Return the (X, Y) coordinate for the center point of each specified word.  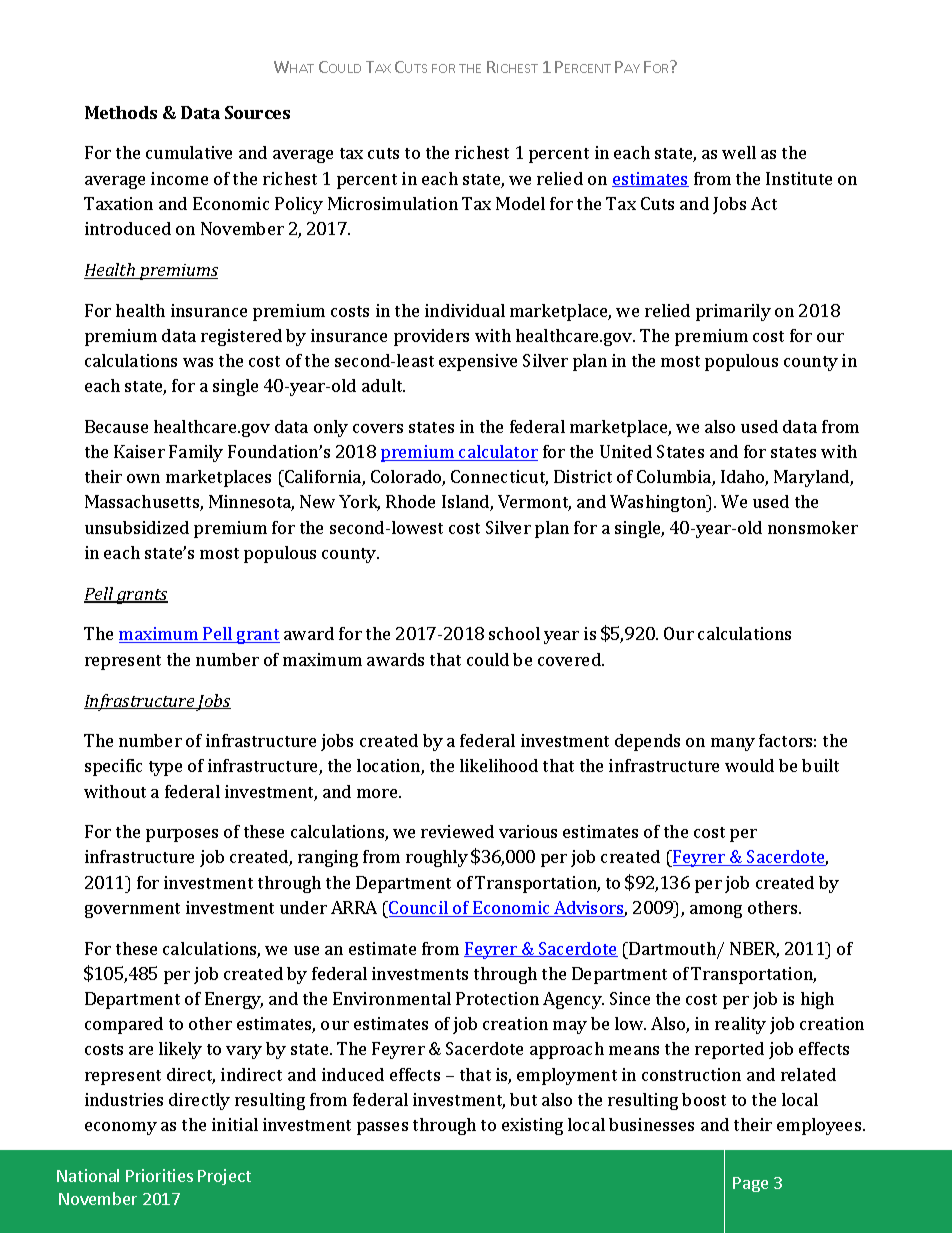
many (733, 744)
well (739, 152)
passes (382, 1128)
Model (520, 203)
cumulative (189, 152)
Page (750, 1184)
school (514, 633)
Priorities (159, 1175)
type (165, 768)
